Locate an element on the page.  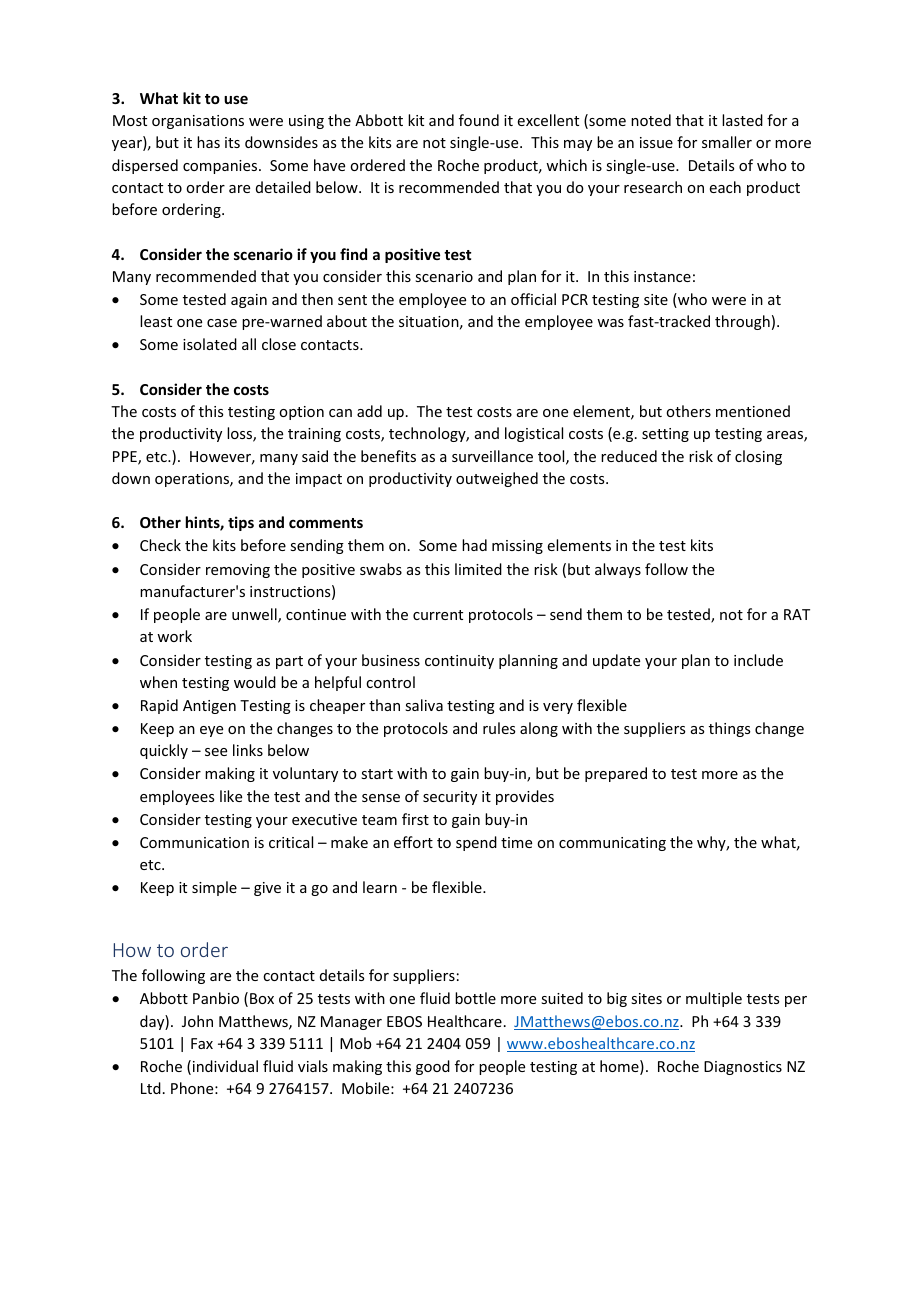
about is located at coordinates (347, 321).
